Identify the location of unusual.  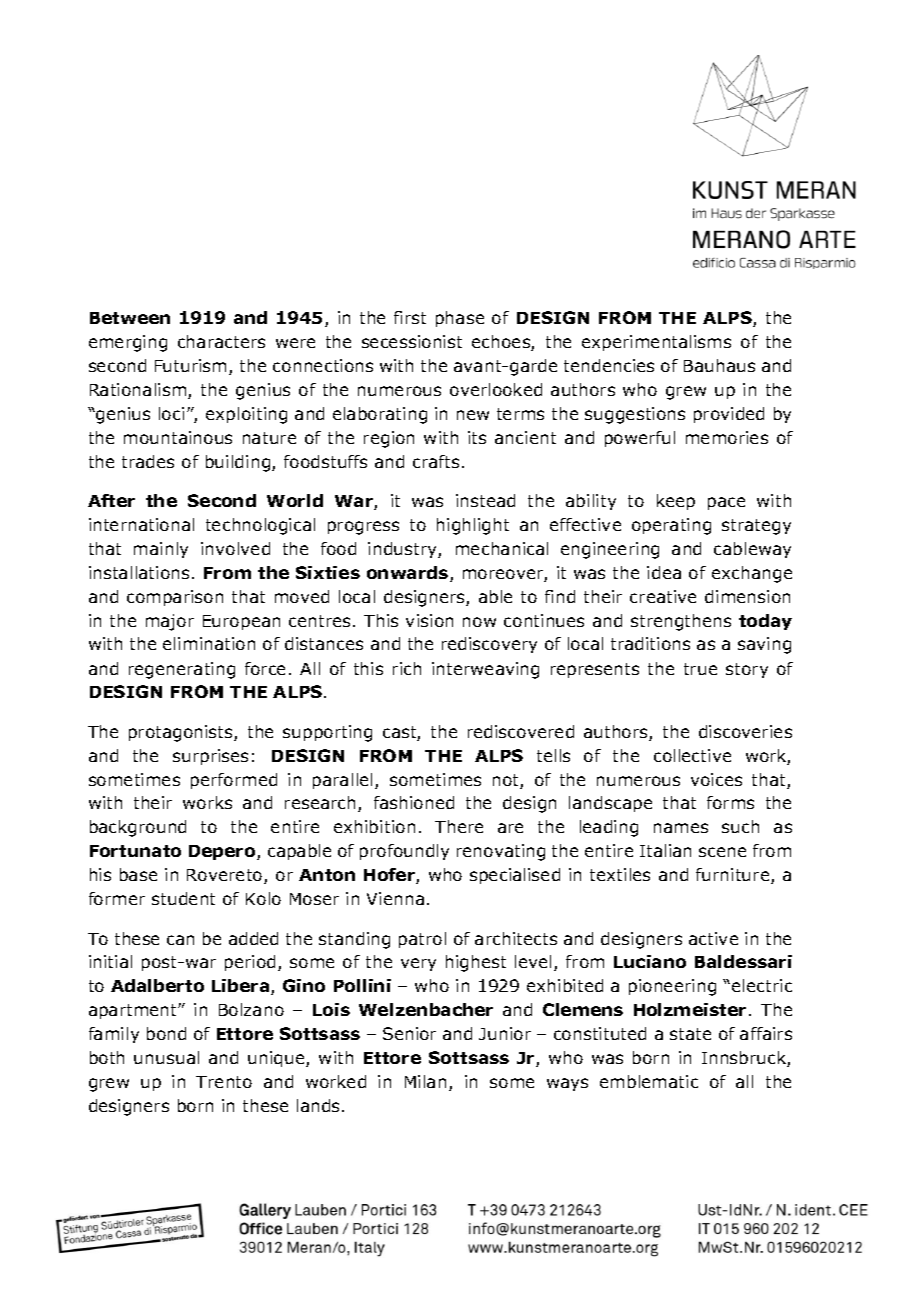
(166, 1057).
